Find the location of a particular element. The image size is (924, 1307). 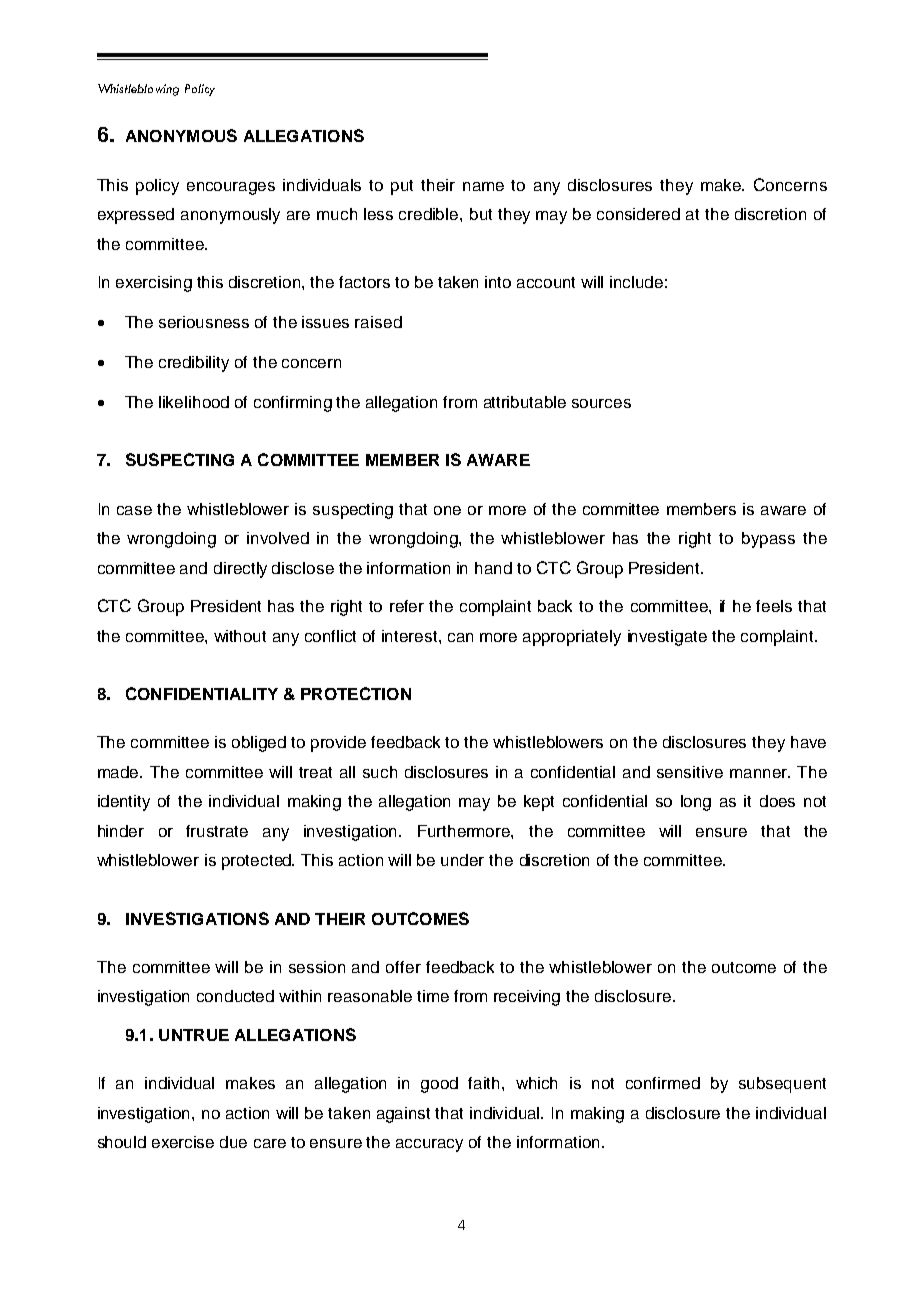

name is located at coordinates (483, 186).
